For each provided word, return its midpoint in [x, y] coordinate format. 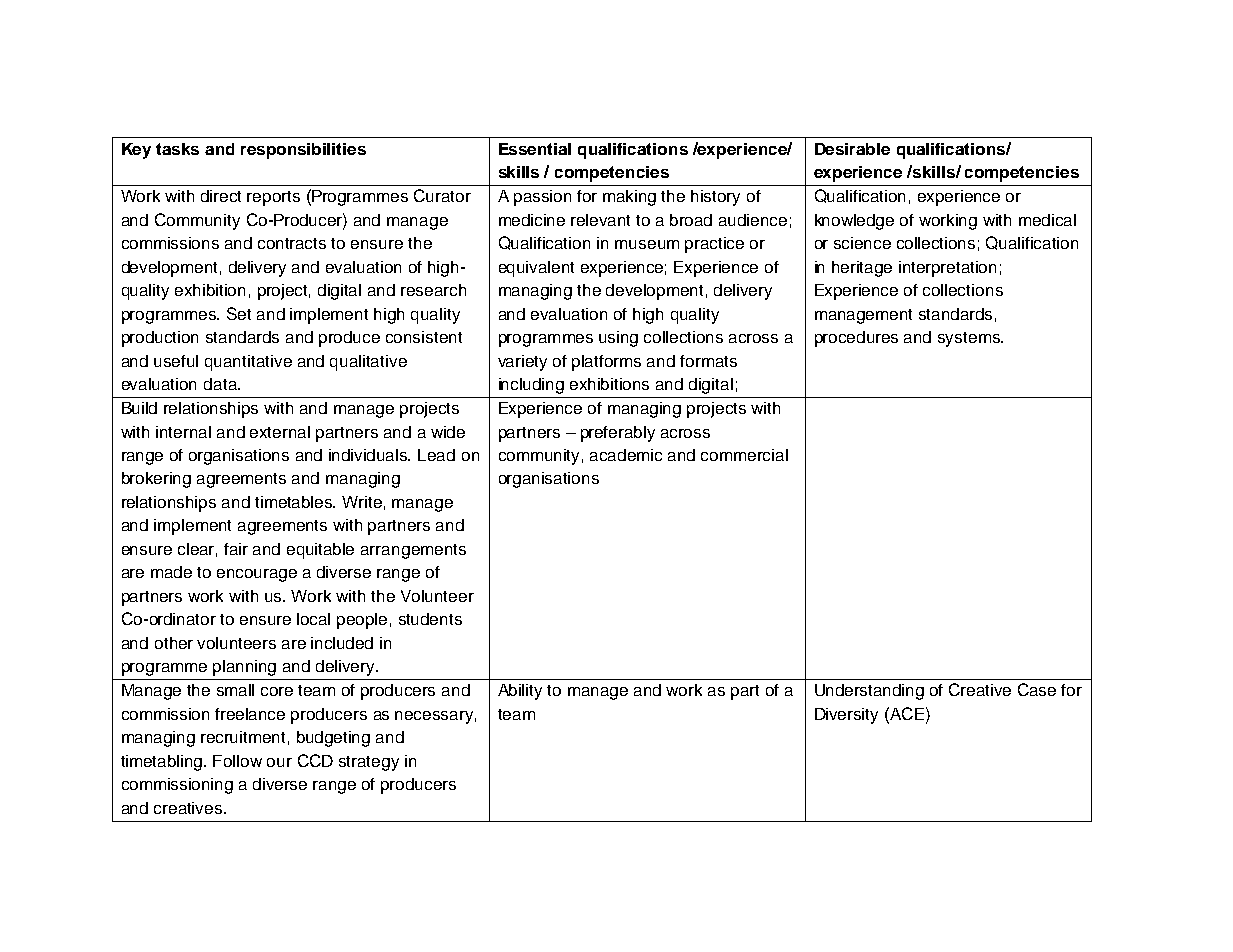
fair [236, 549]
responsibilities [303, 151]
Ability [520, 692]
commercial [744, 455]
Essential [535, 149]
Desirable [852, 149]
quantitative [248, 363]
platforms [606, 363]
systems [970, 339]
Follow [237, 761]
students [430, 619]
